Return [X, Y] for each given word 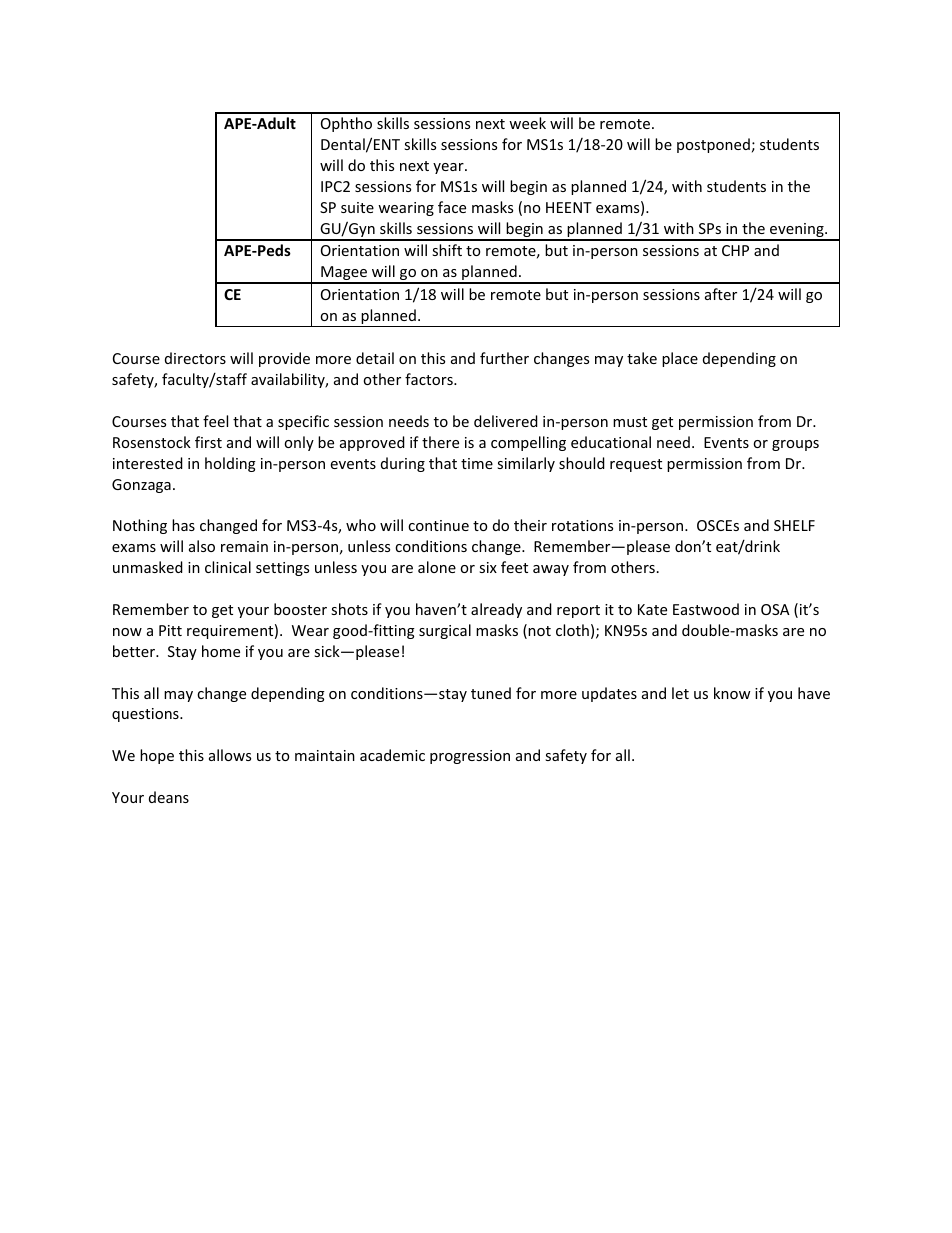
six [488, 567]
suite [357, 207]
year [449, 168]
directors [195, 358]
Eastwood [706, 609]
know [732, 693]
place [680, 359]
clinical [228, 567]
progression [470, 757]
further [504, 358]
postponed [713, 145]
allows [230, 755]
